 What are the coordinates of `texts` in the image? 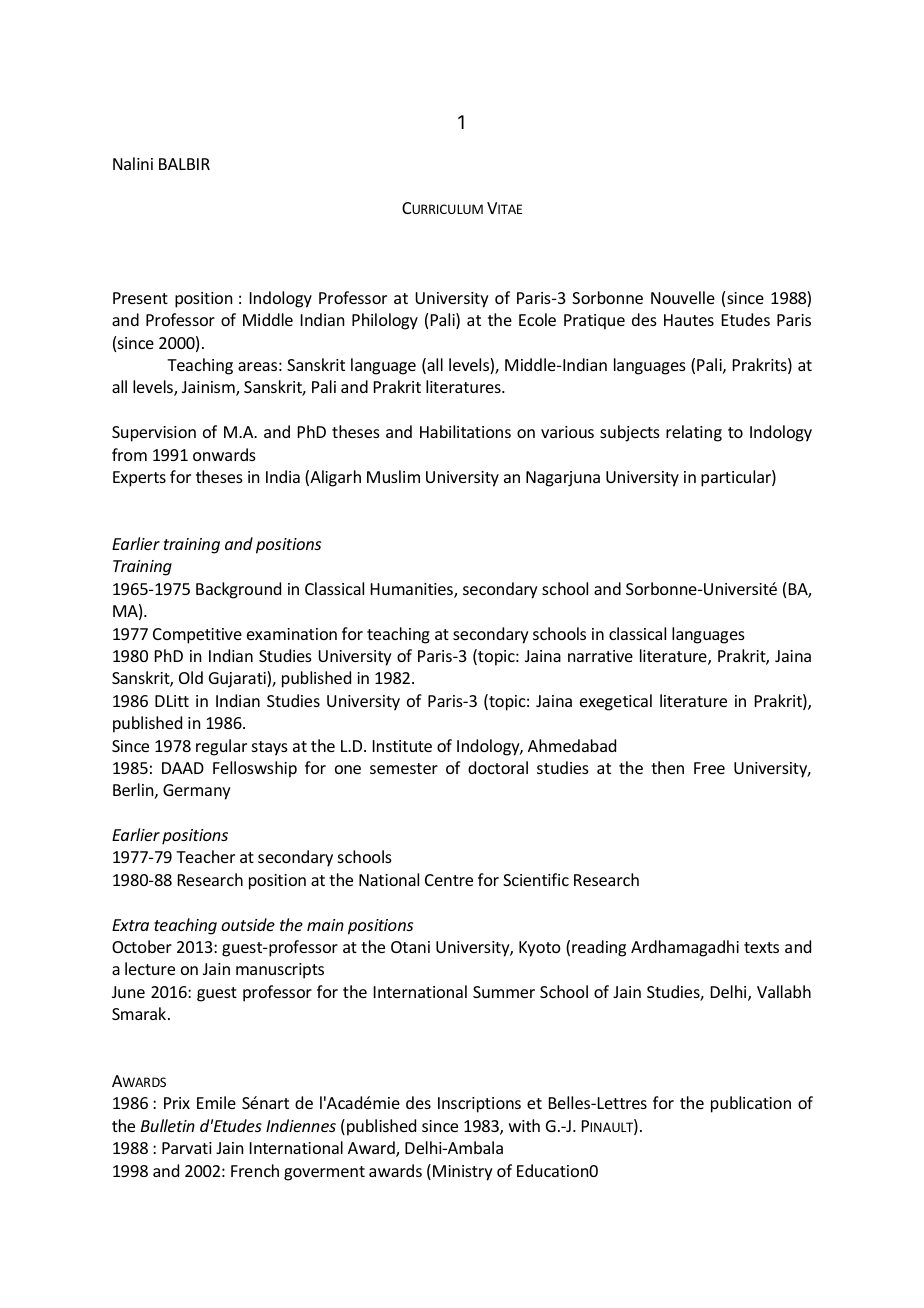 It's located at (761, 947).
